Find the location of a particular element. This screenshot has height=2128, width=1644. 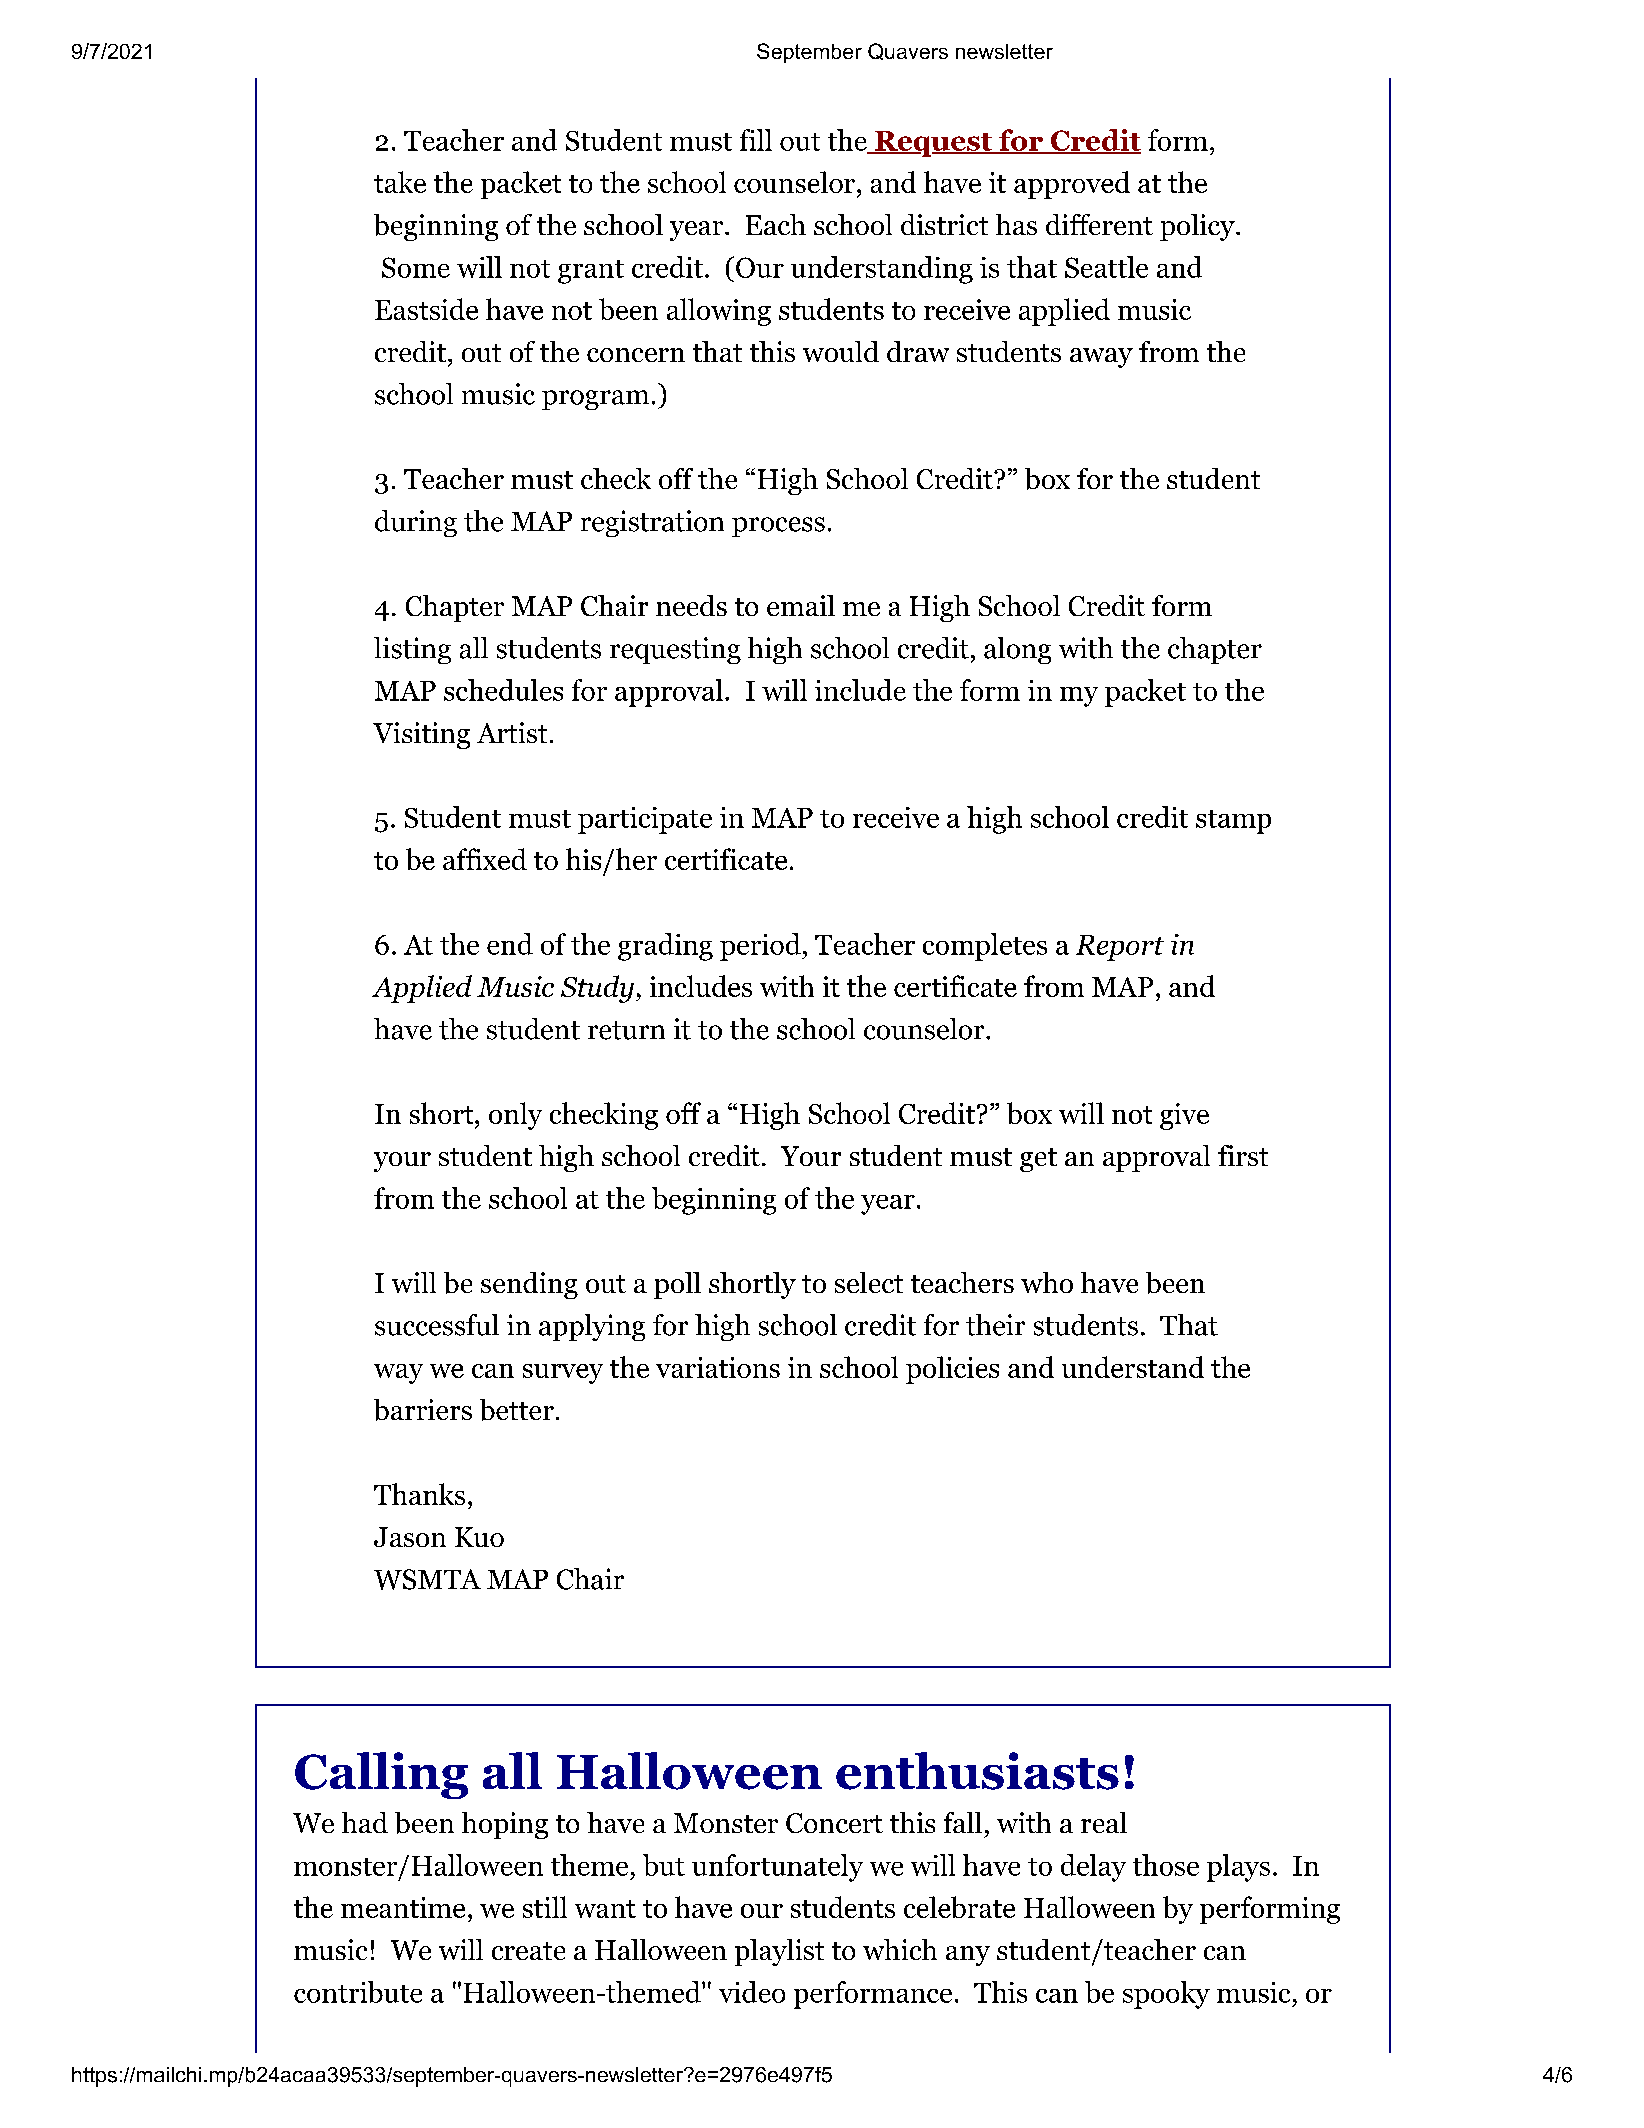

playlist is located at coordinates (779, 1952).
